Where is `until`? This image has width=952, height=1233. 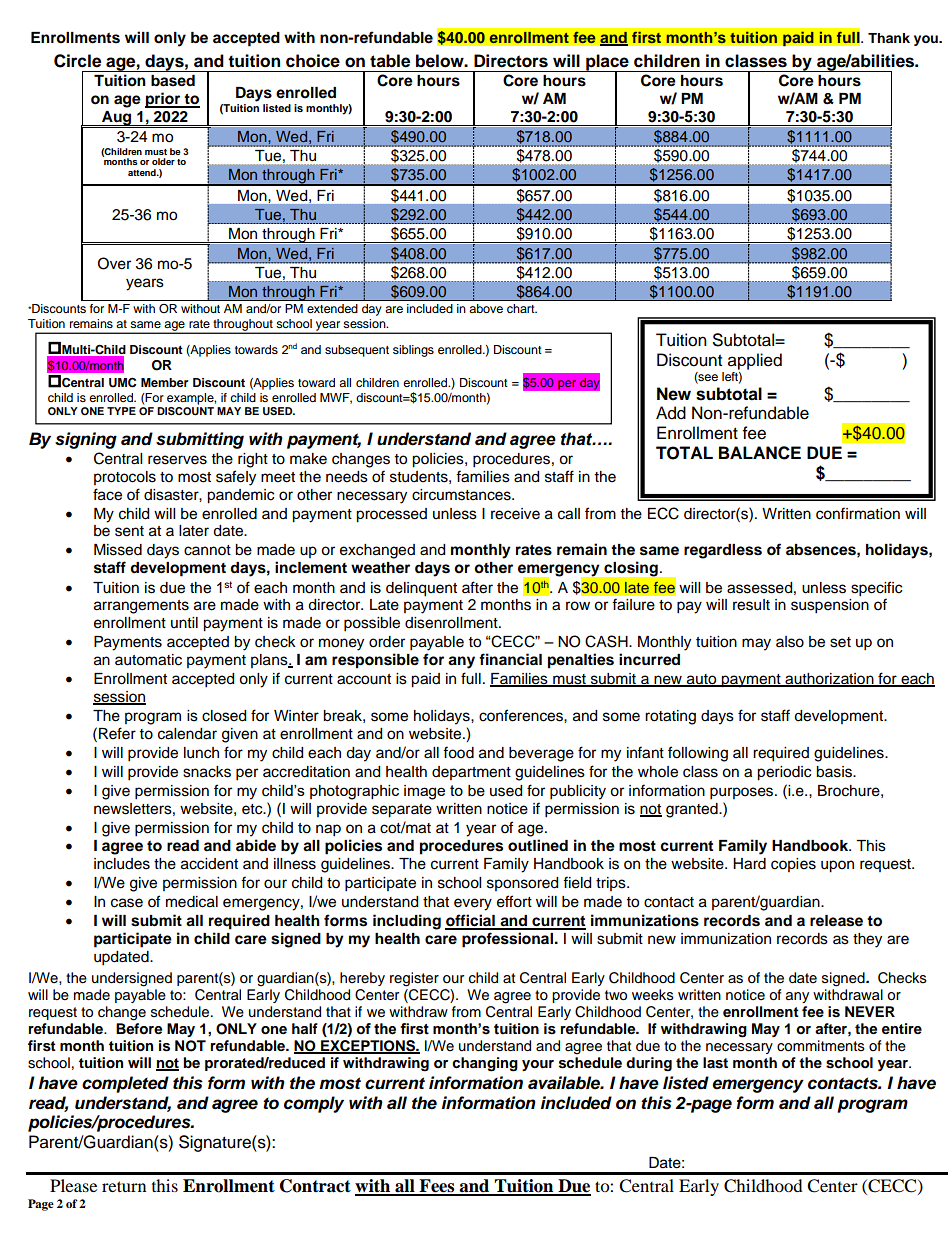
until is located at coordinates (184, 622).
